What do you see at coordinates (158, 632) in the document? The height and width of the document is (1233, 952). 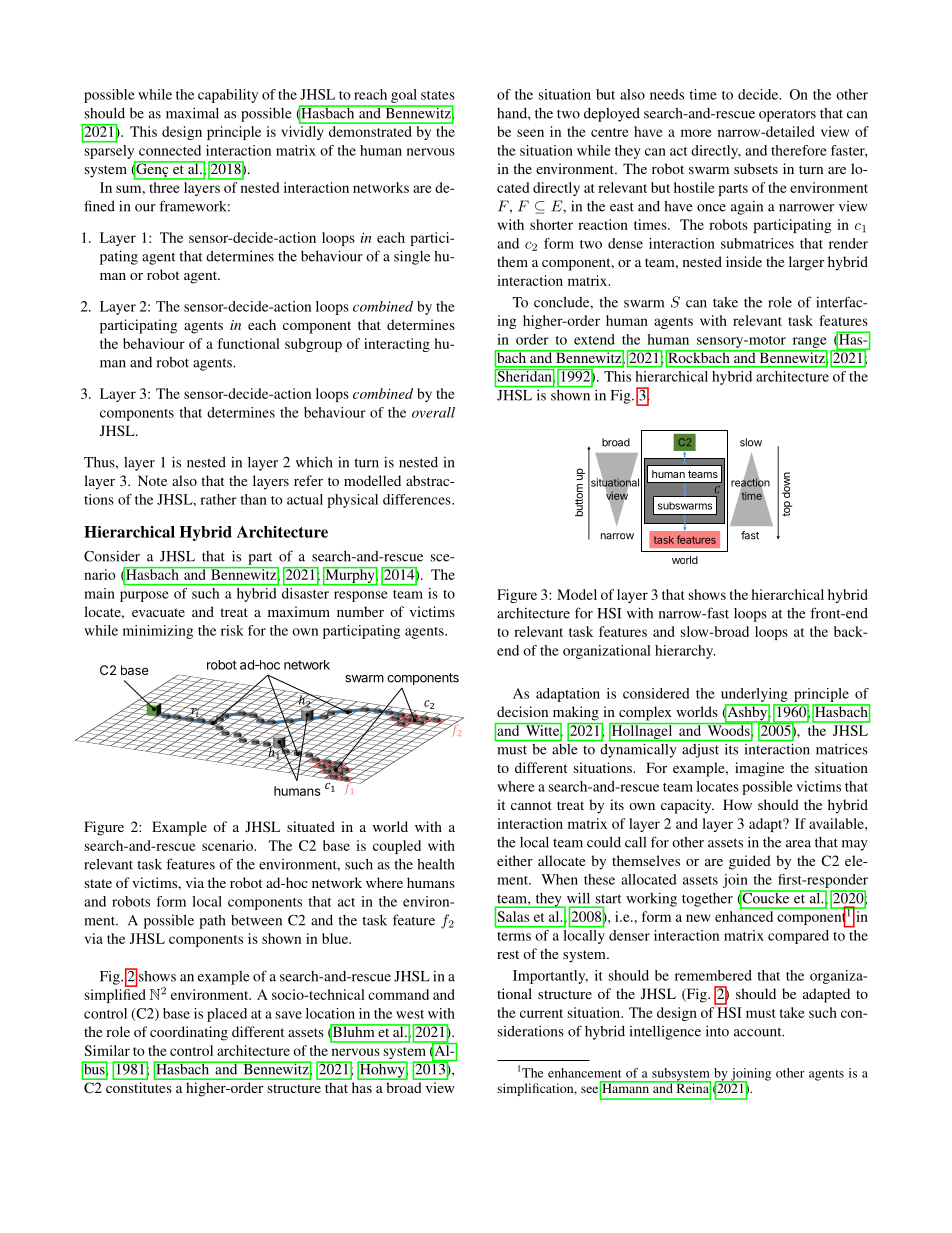 I see `minimizing` at bounding box center [158, 632].
